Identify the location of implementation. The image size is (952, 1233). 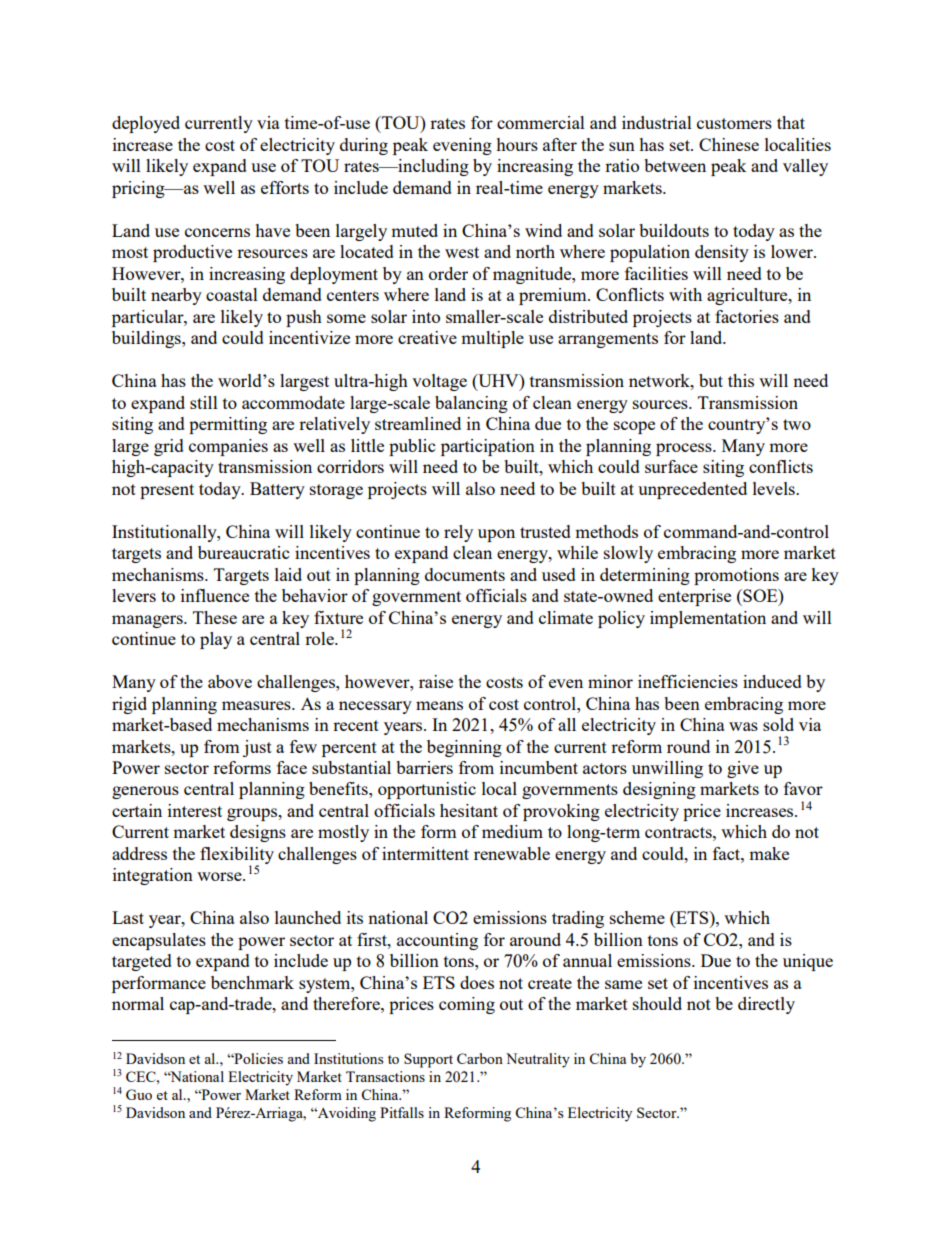
(708, 619).
